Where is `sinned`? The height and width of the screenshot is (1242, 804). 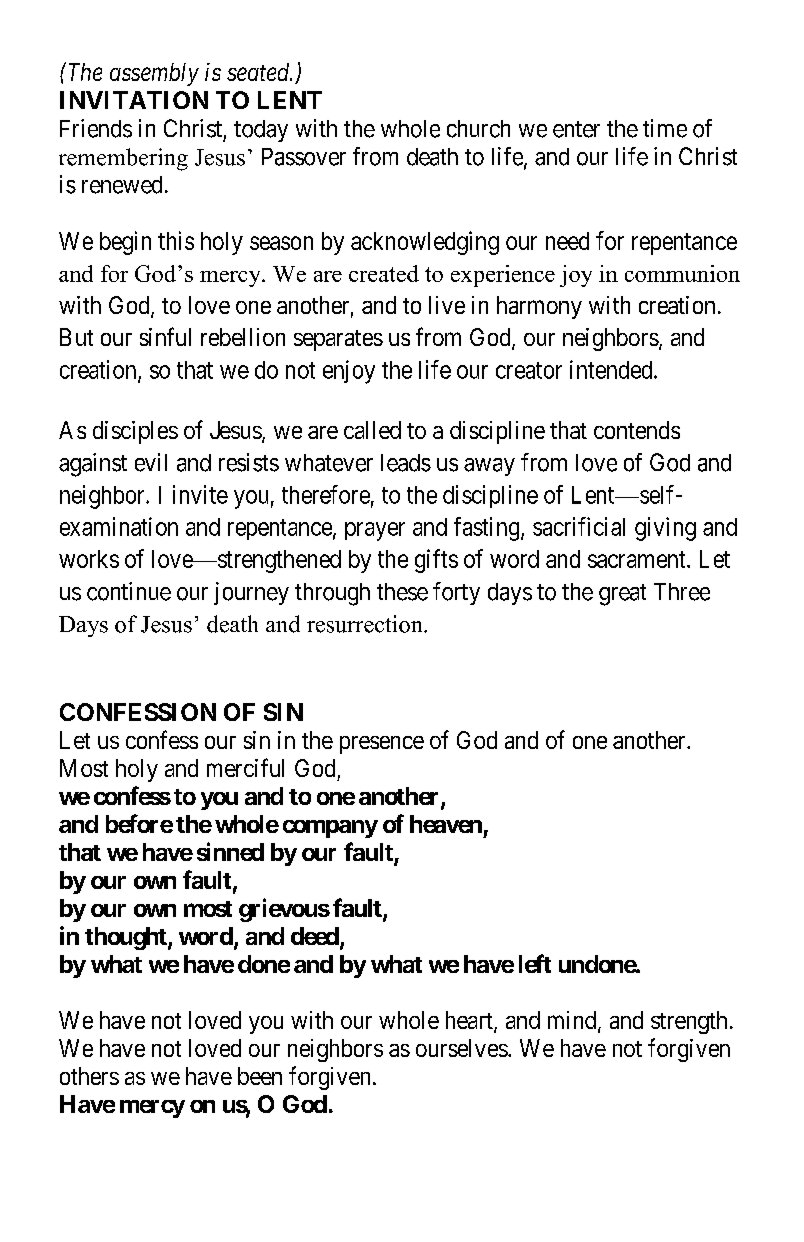
sinned is located at coordinates (230, 851).
